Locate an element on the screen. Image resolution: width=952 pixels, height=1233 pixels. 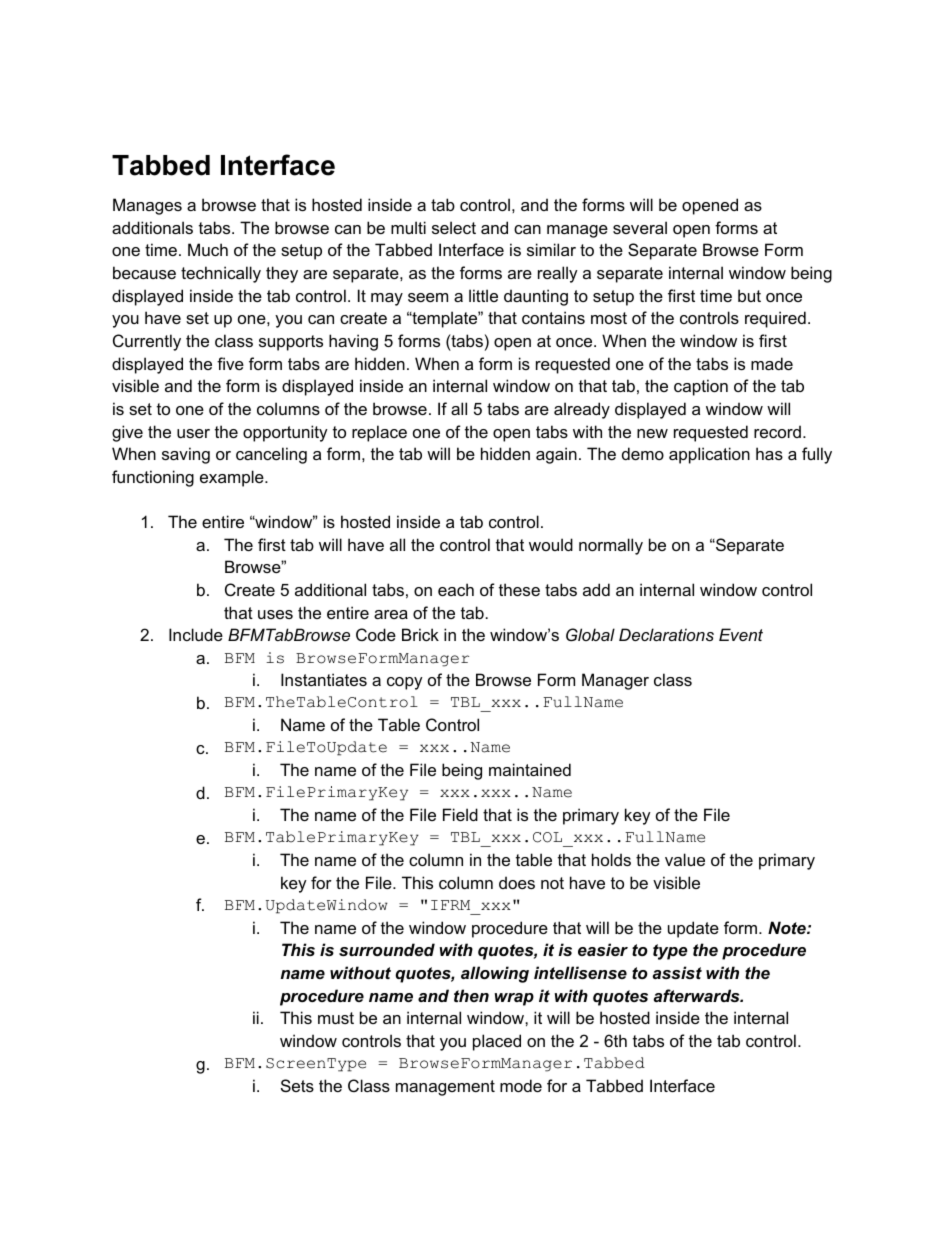
application is located at coordinates (709, 455).
